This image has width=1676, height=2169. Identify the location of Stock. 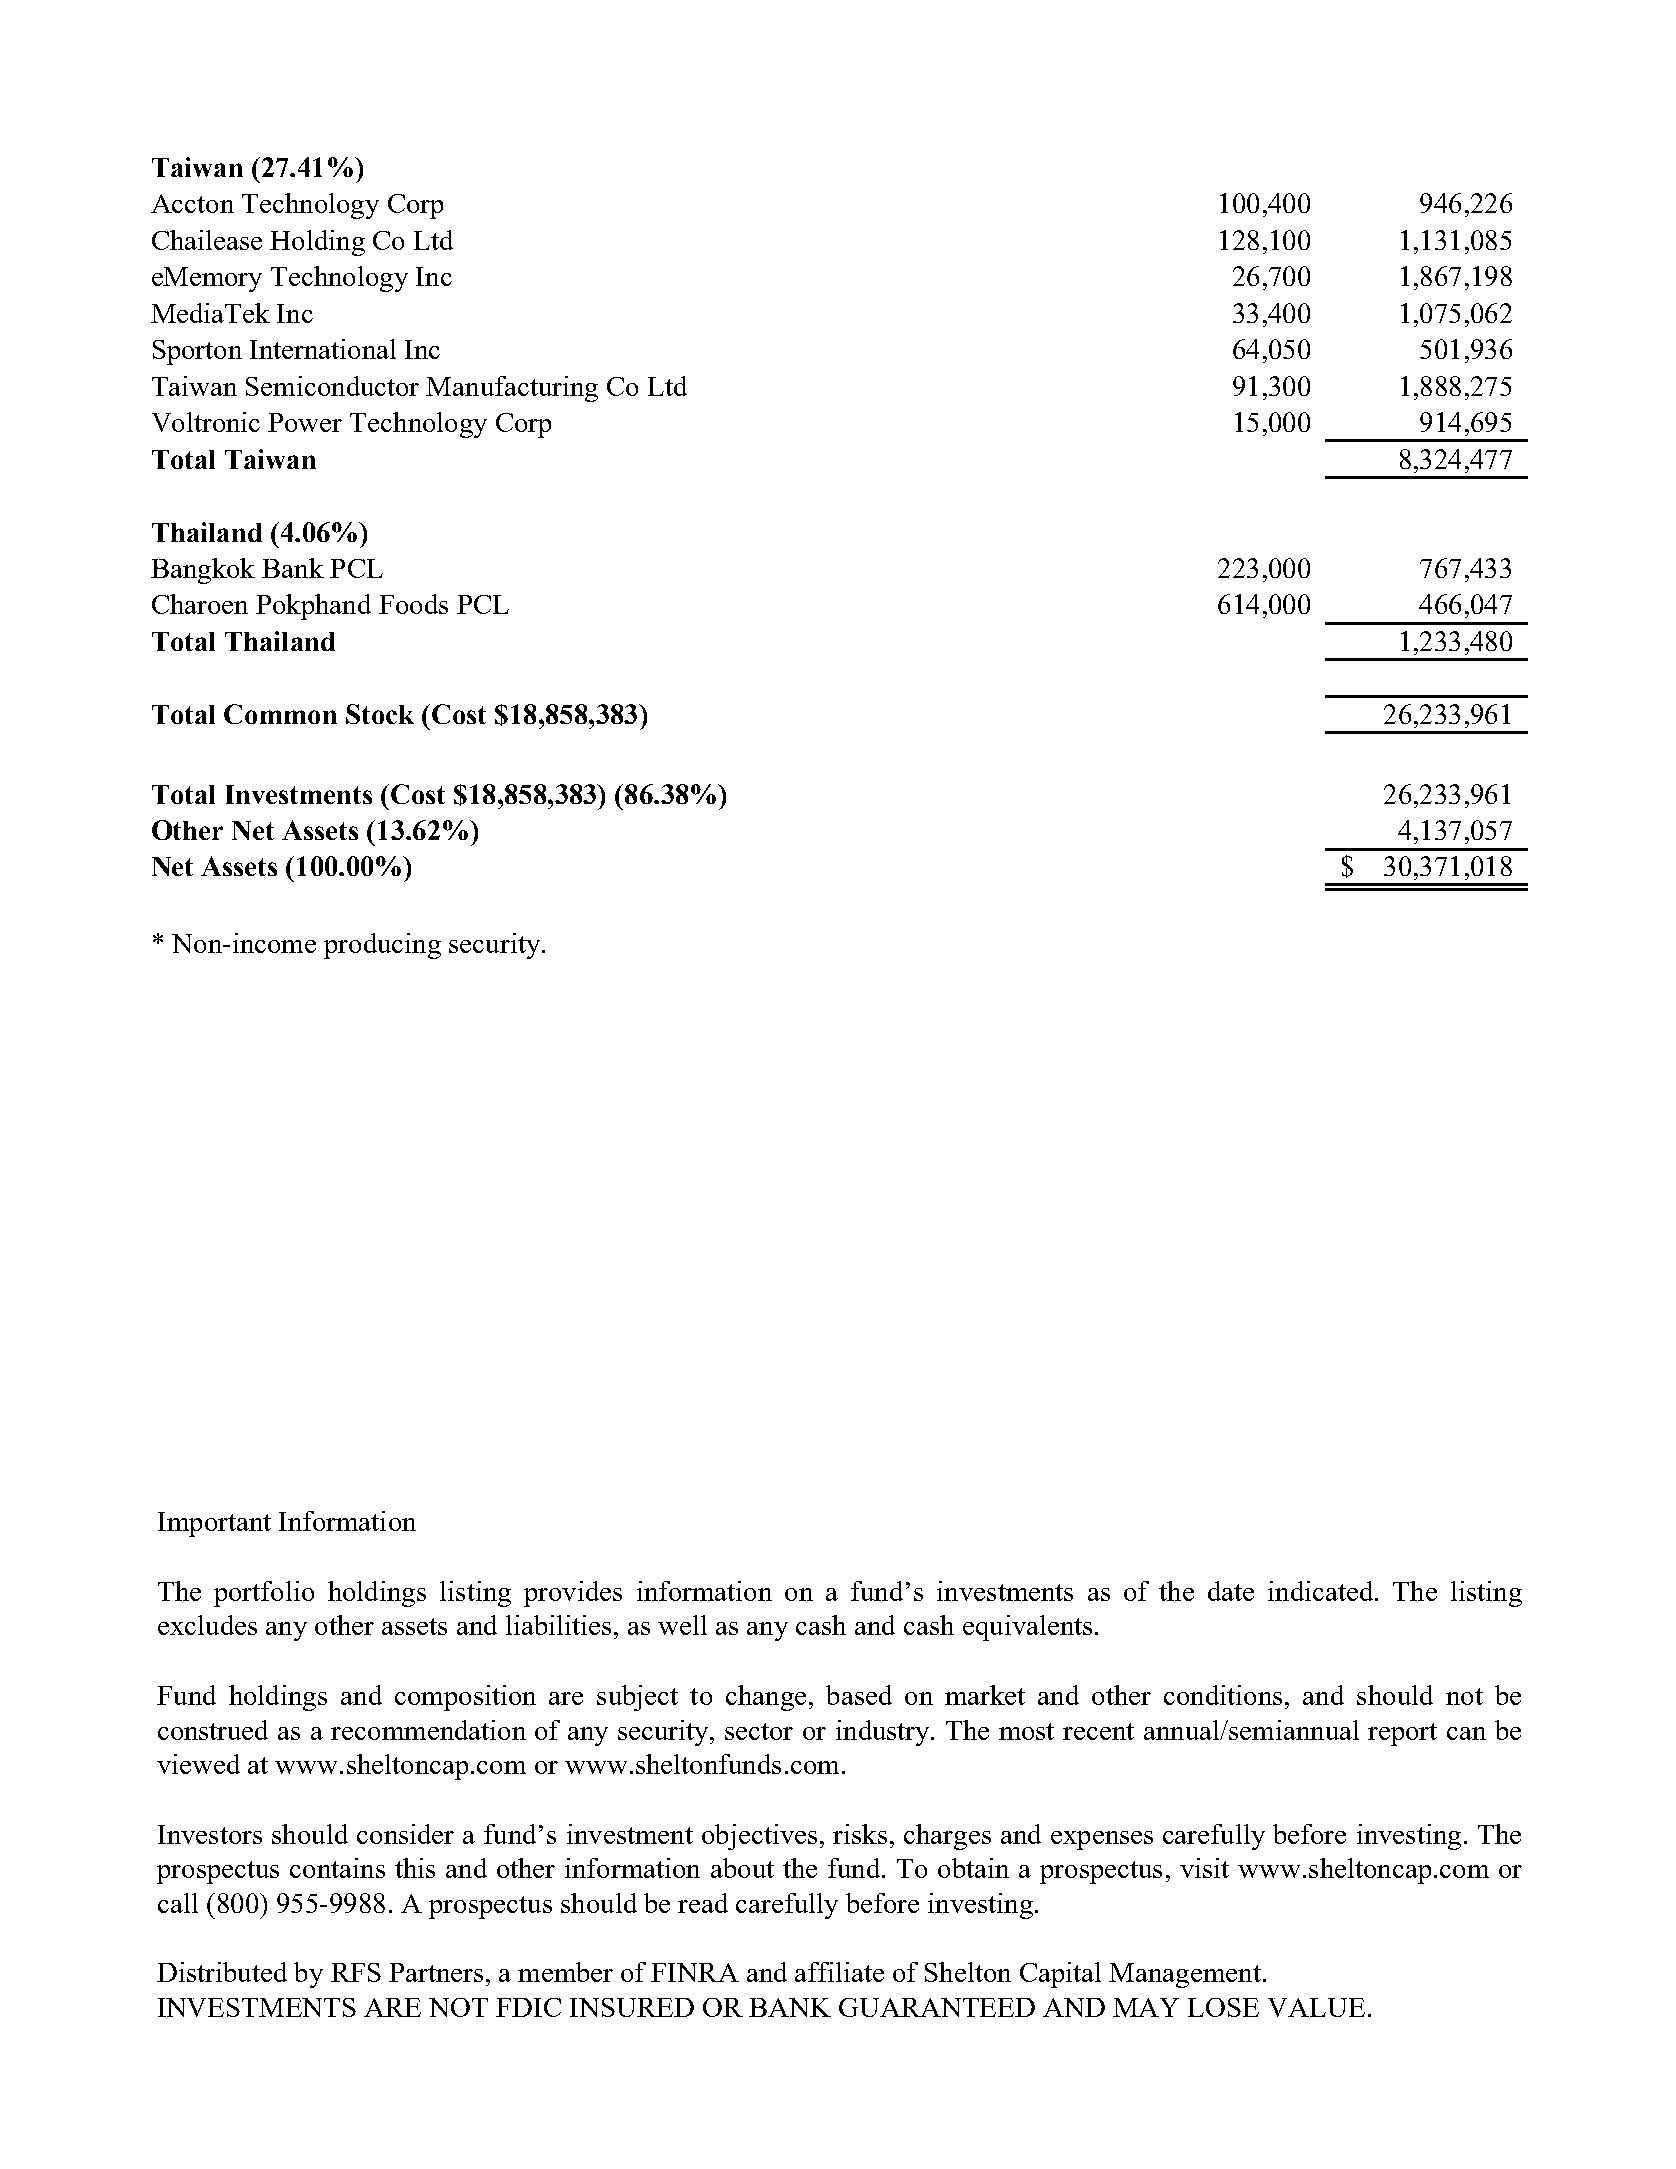
(380, 714).
